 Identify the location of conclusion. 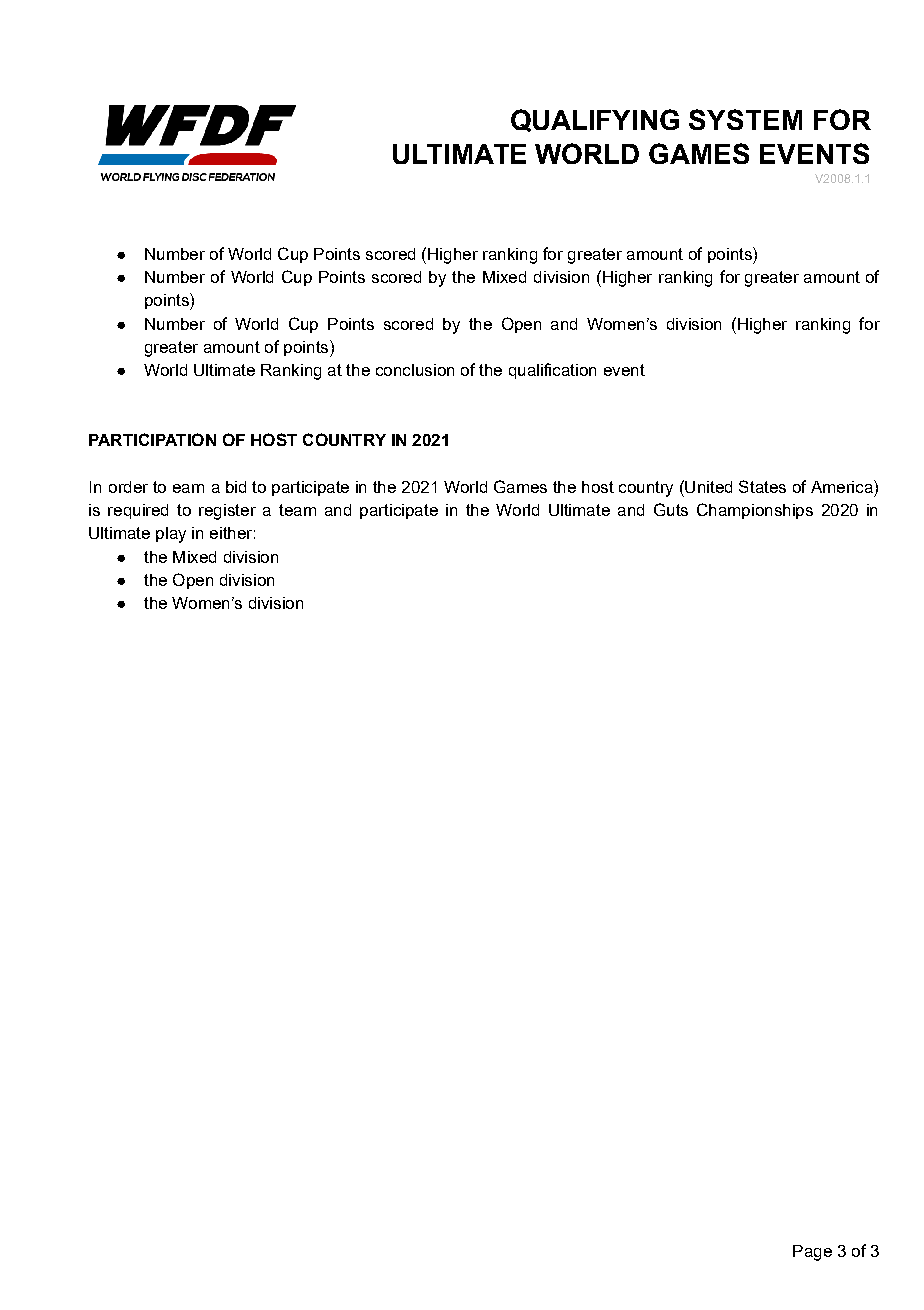
(415, 370).
